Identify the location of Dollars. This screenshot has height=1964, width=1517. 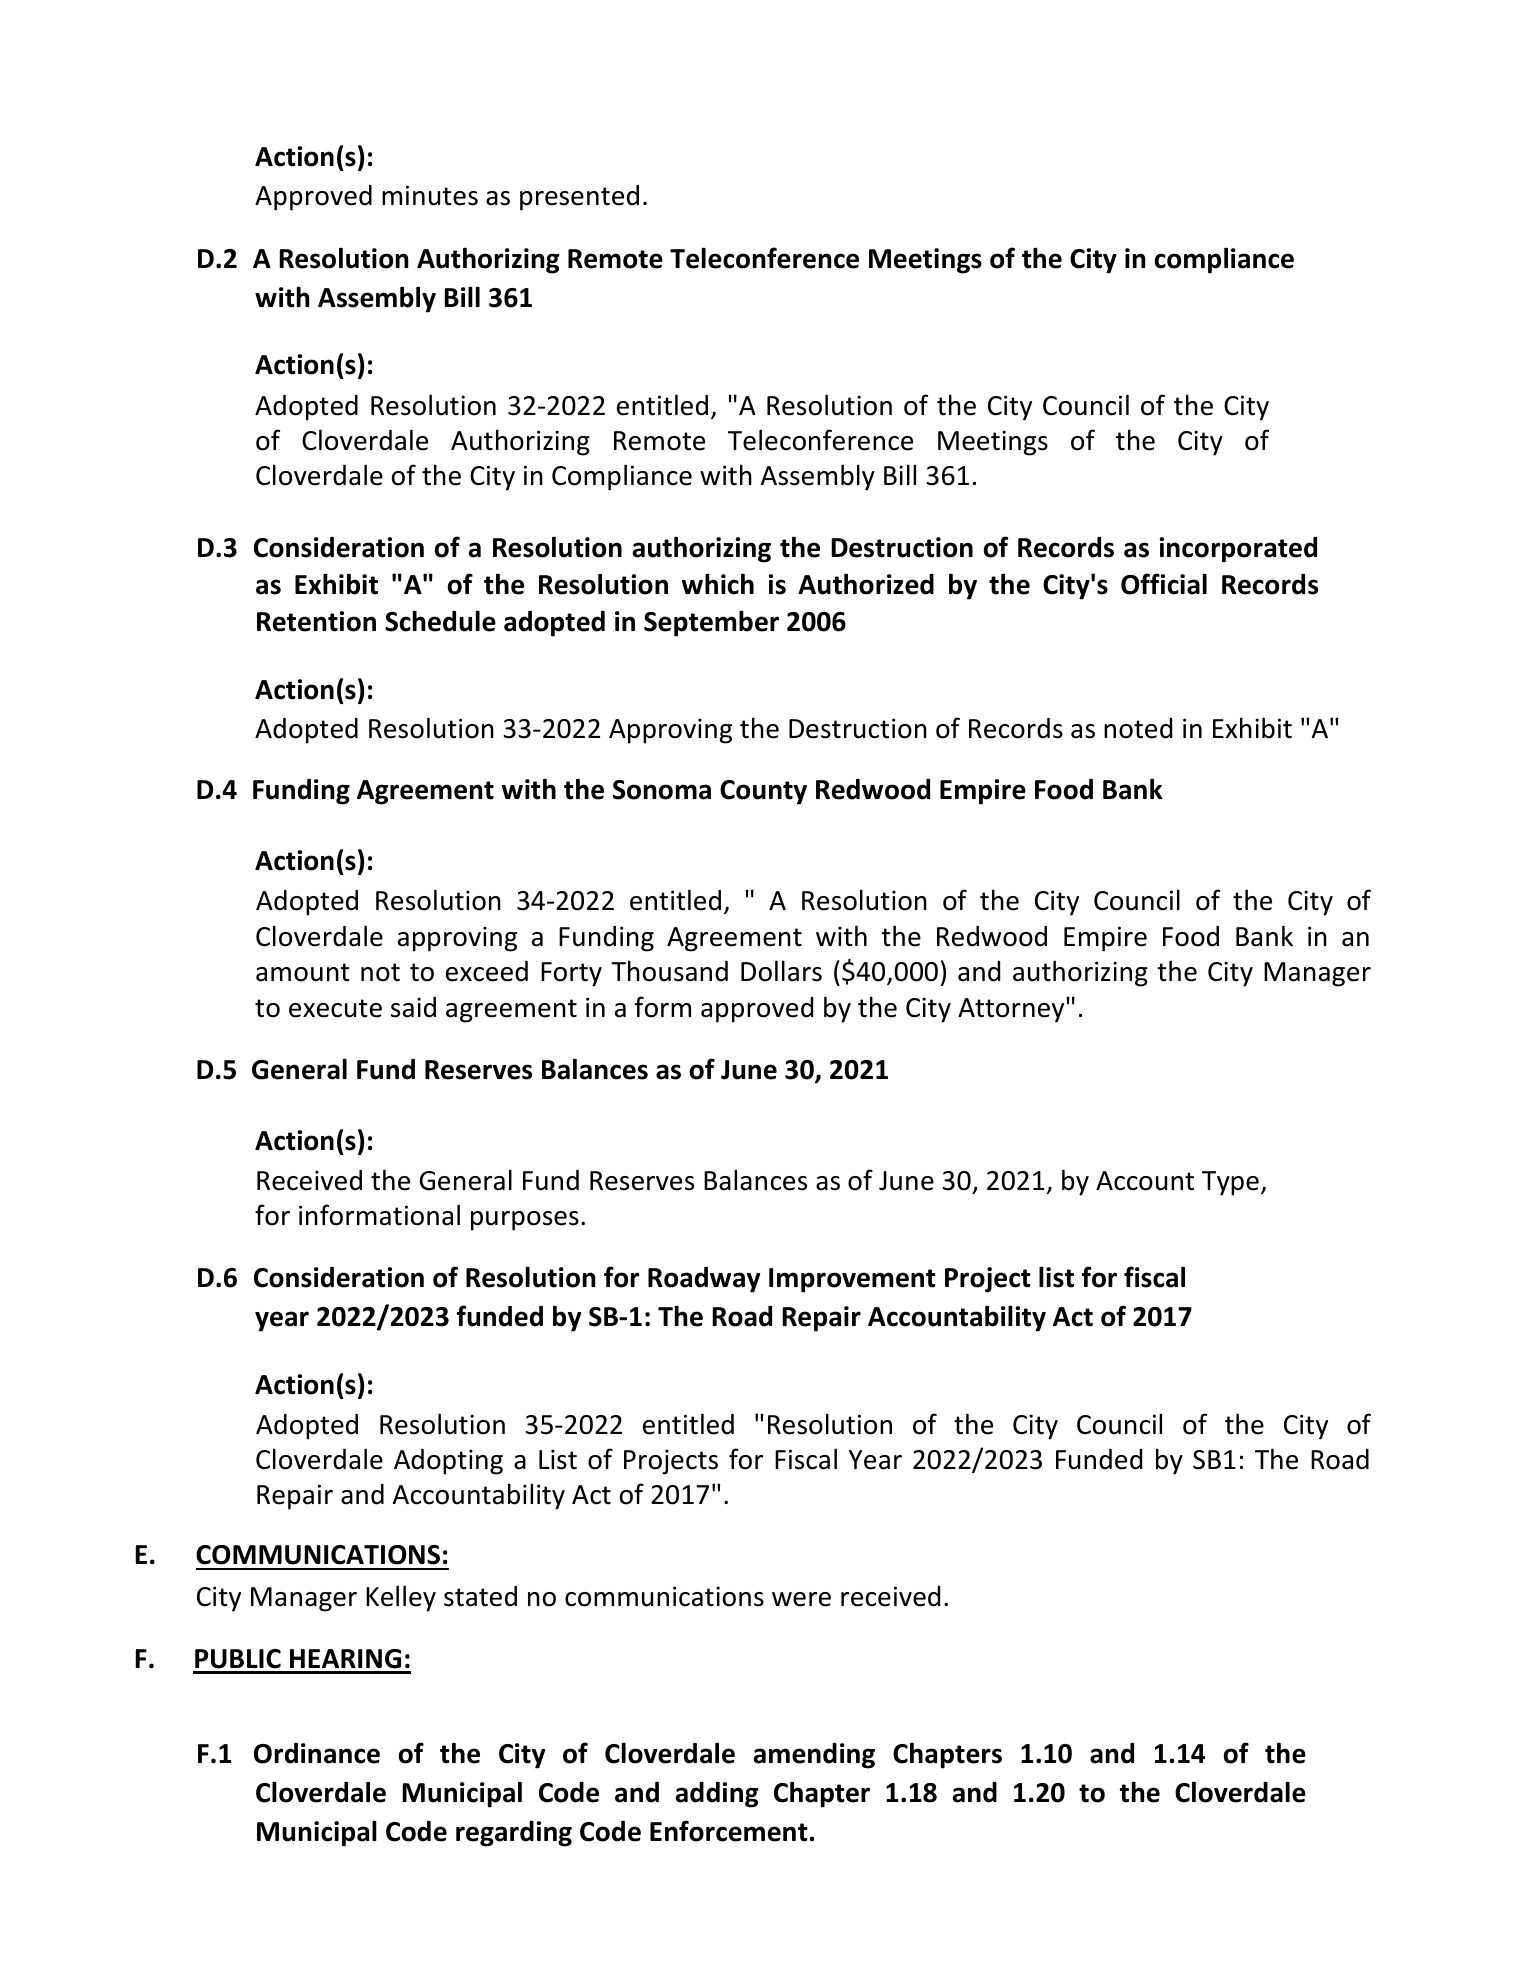
(781, 971).
